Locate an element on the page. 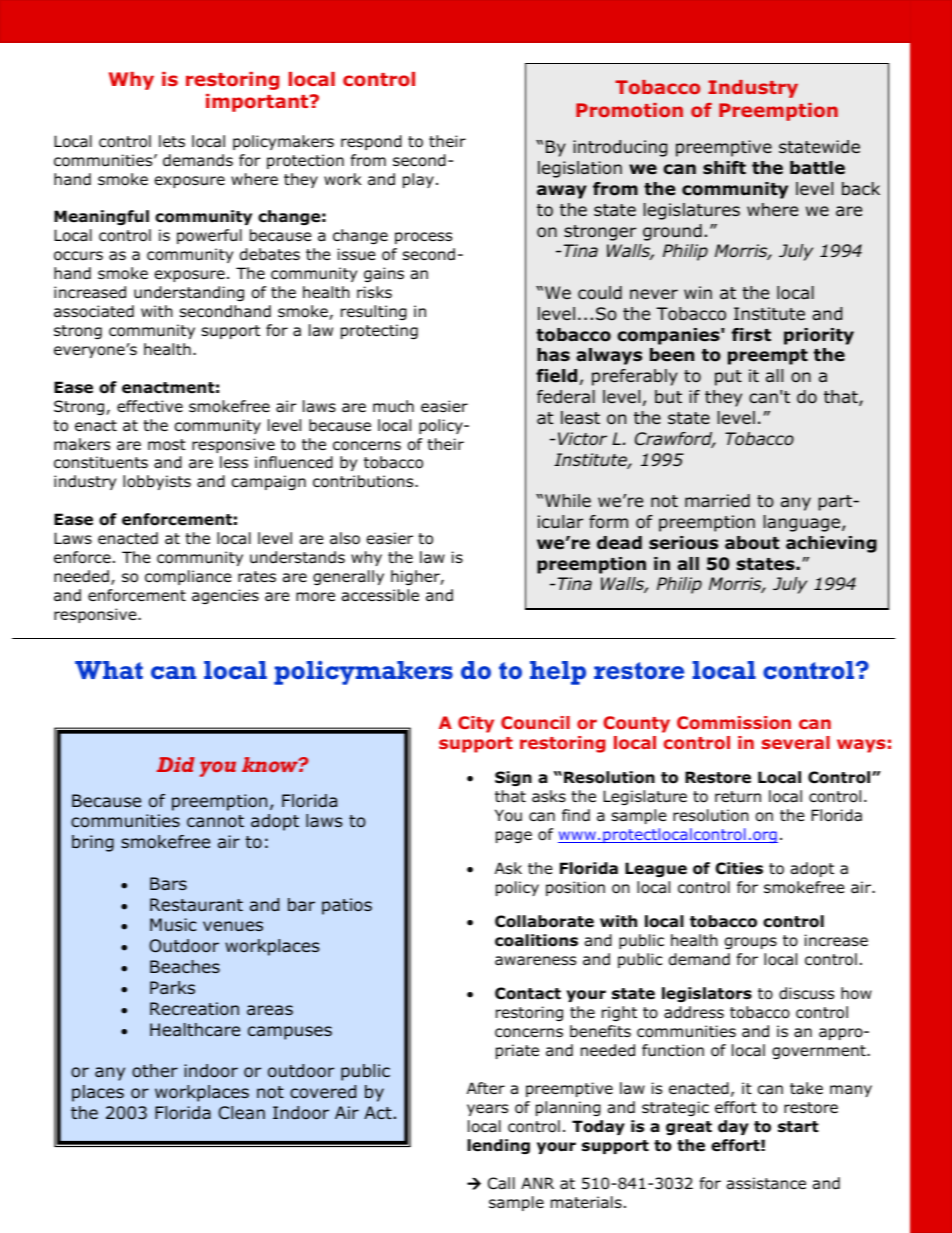 This page has height=1233, width=952. lets is located at coordinates (172, 141).
